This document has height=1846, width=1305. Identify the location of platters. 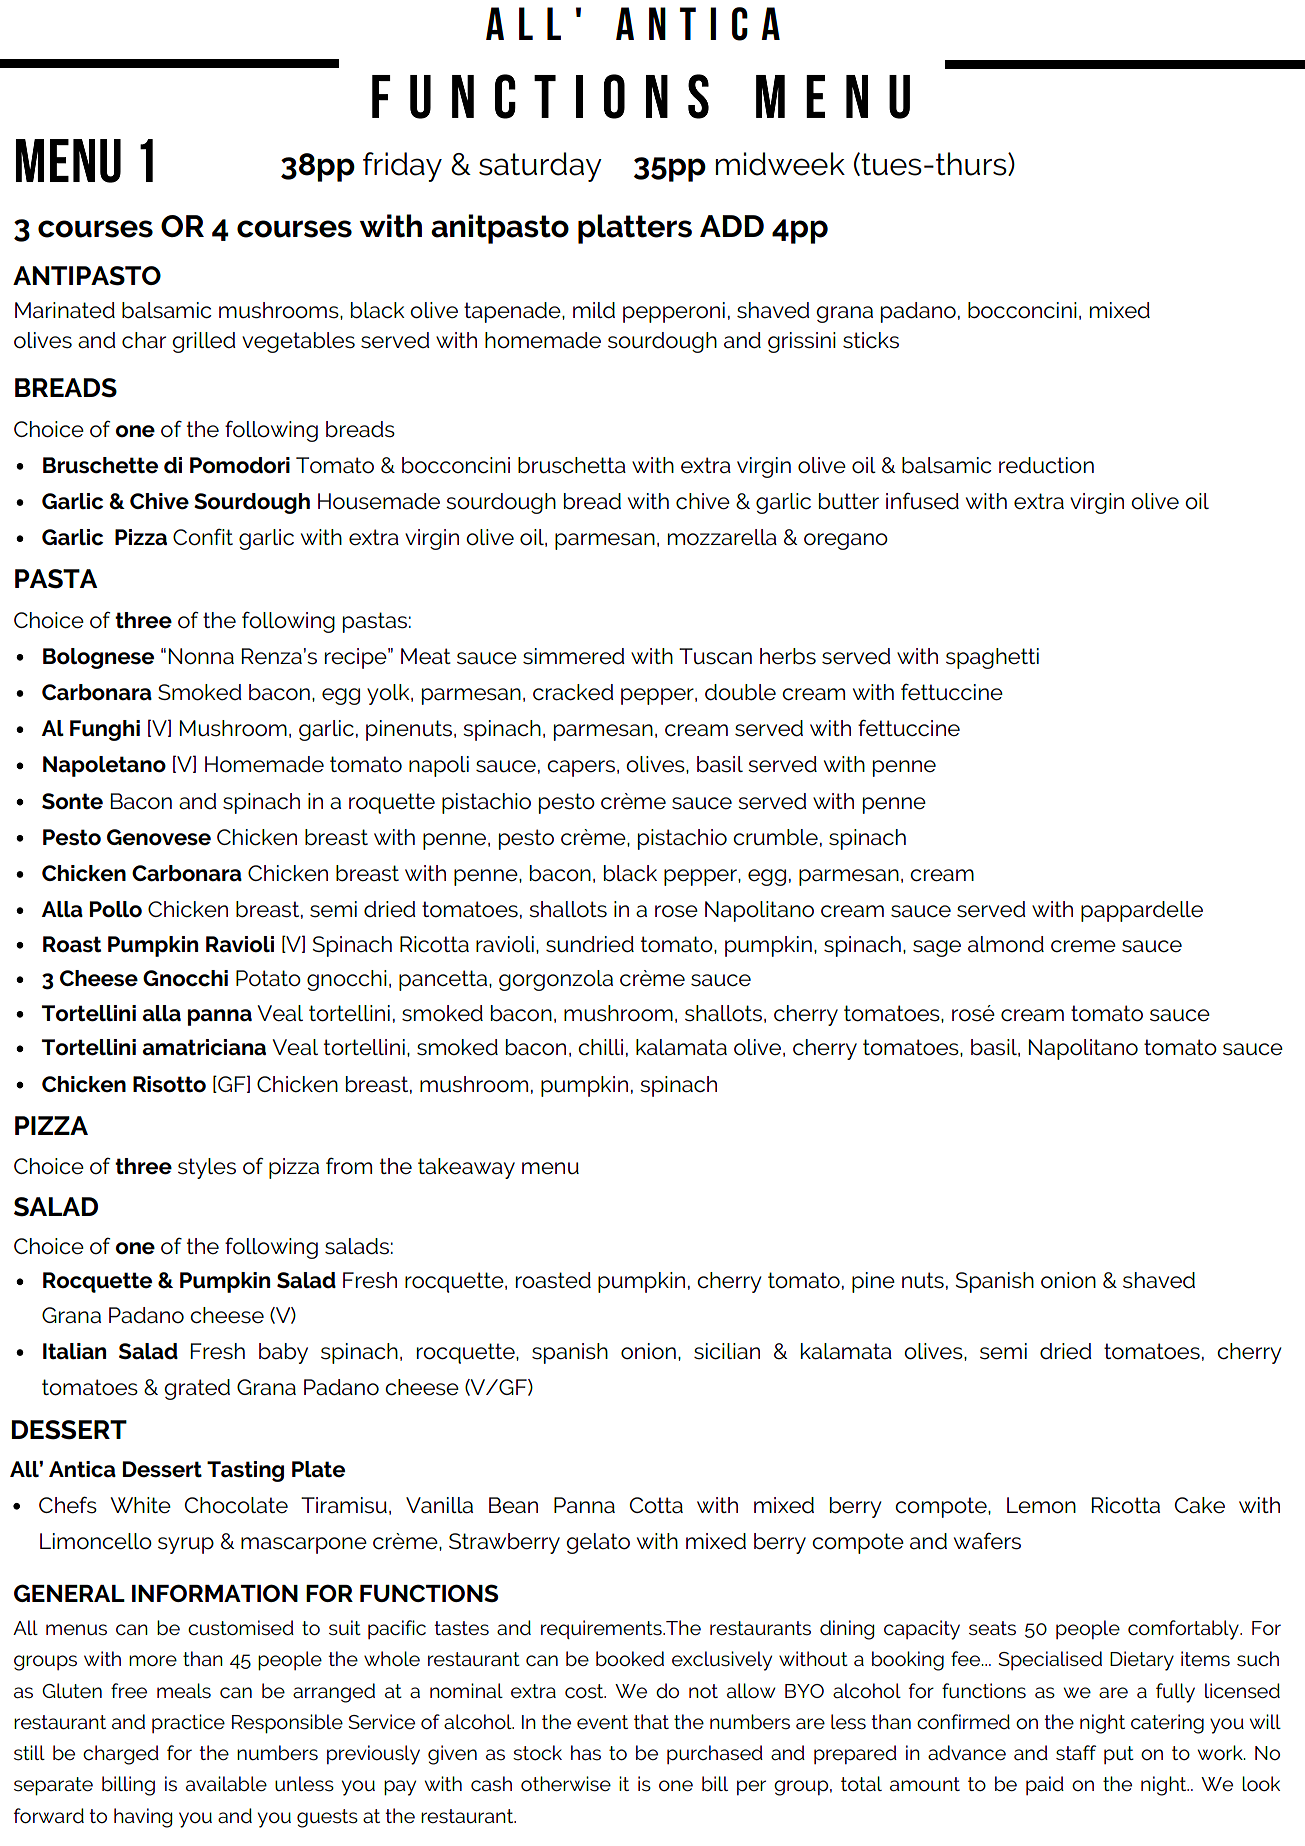
(635, 229).
